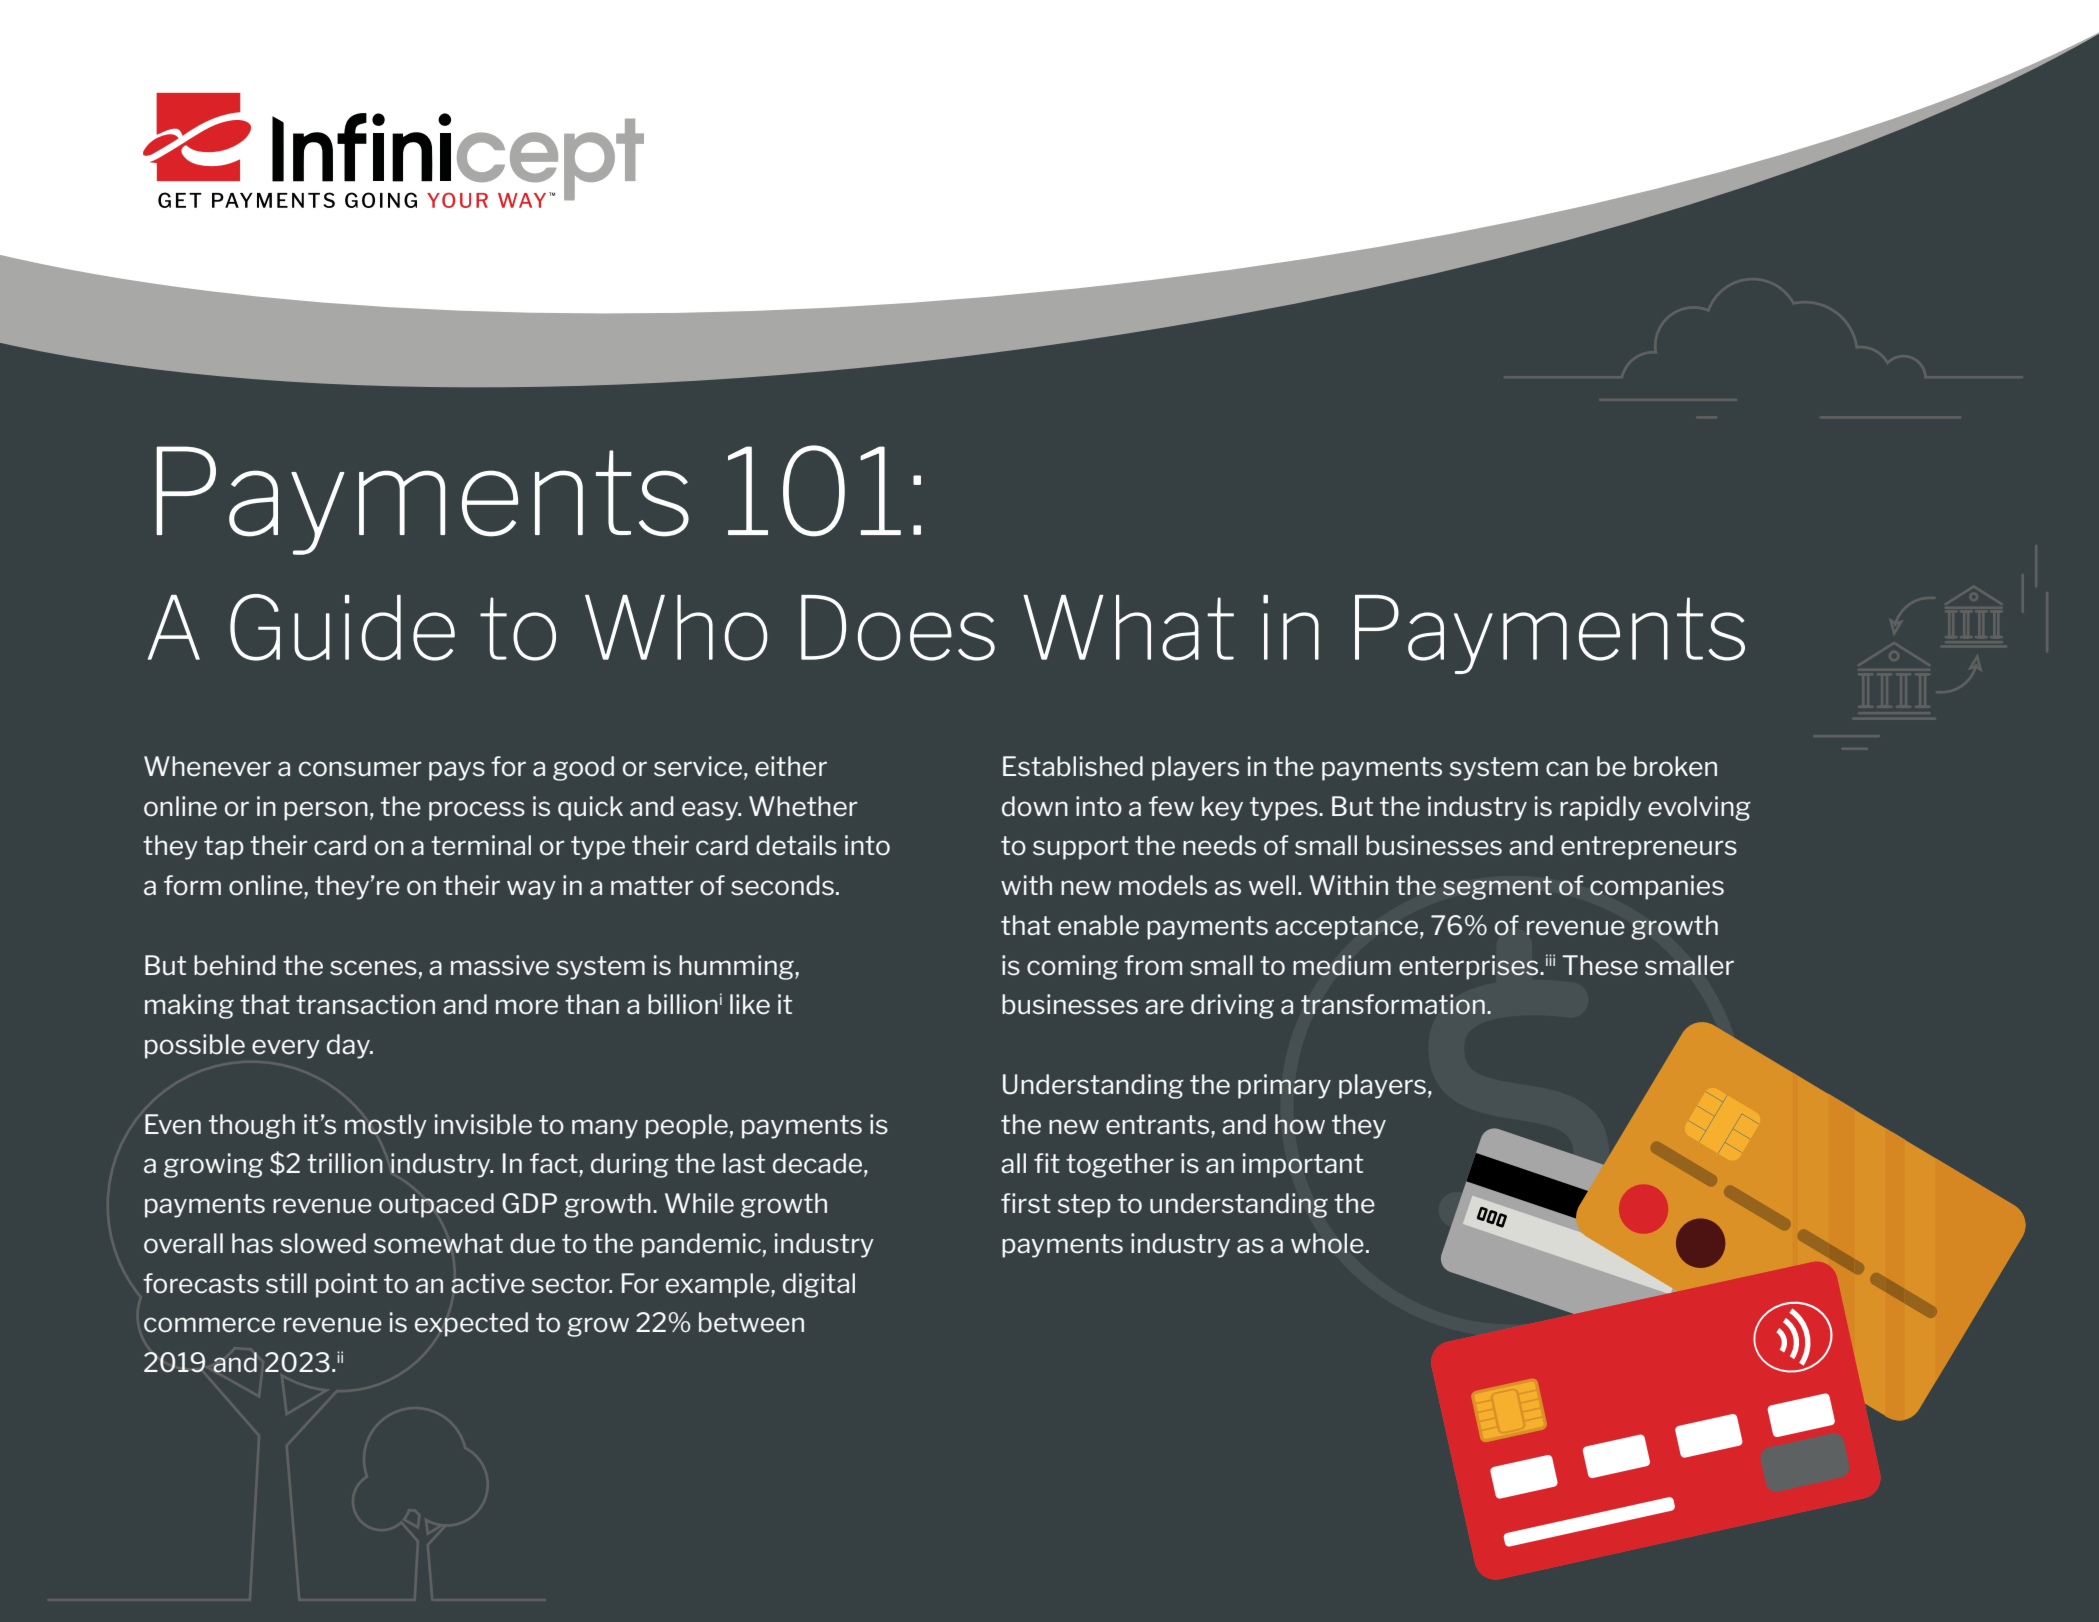  What do you see at coordinates (819, 1285) in the document?
I see `digital` at bounding box center [819, 1285].
